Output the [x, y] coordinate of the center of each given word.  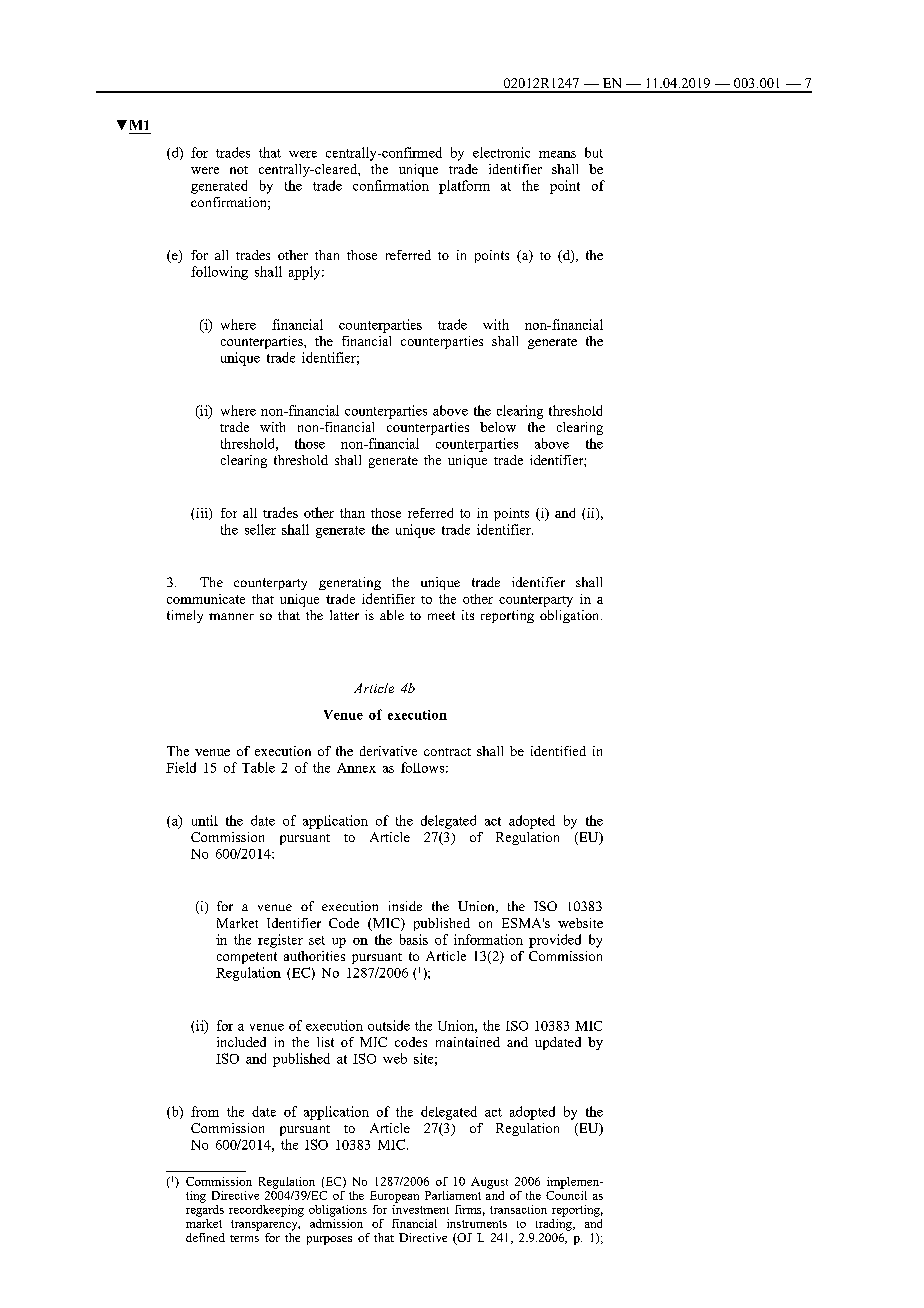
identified [558, 751]
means [557, 154]
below [498, 427]
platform [464, 187]
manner [231, 616]
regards [205, 1209]
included [241, 1042]
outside [389, 1025]
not [239, 170]
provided [555, 941]
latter [344, 615]
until [205, 820]
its [468, 615]
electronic [501, 152]
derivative [388, 751]
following [219, 273]
